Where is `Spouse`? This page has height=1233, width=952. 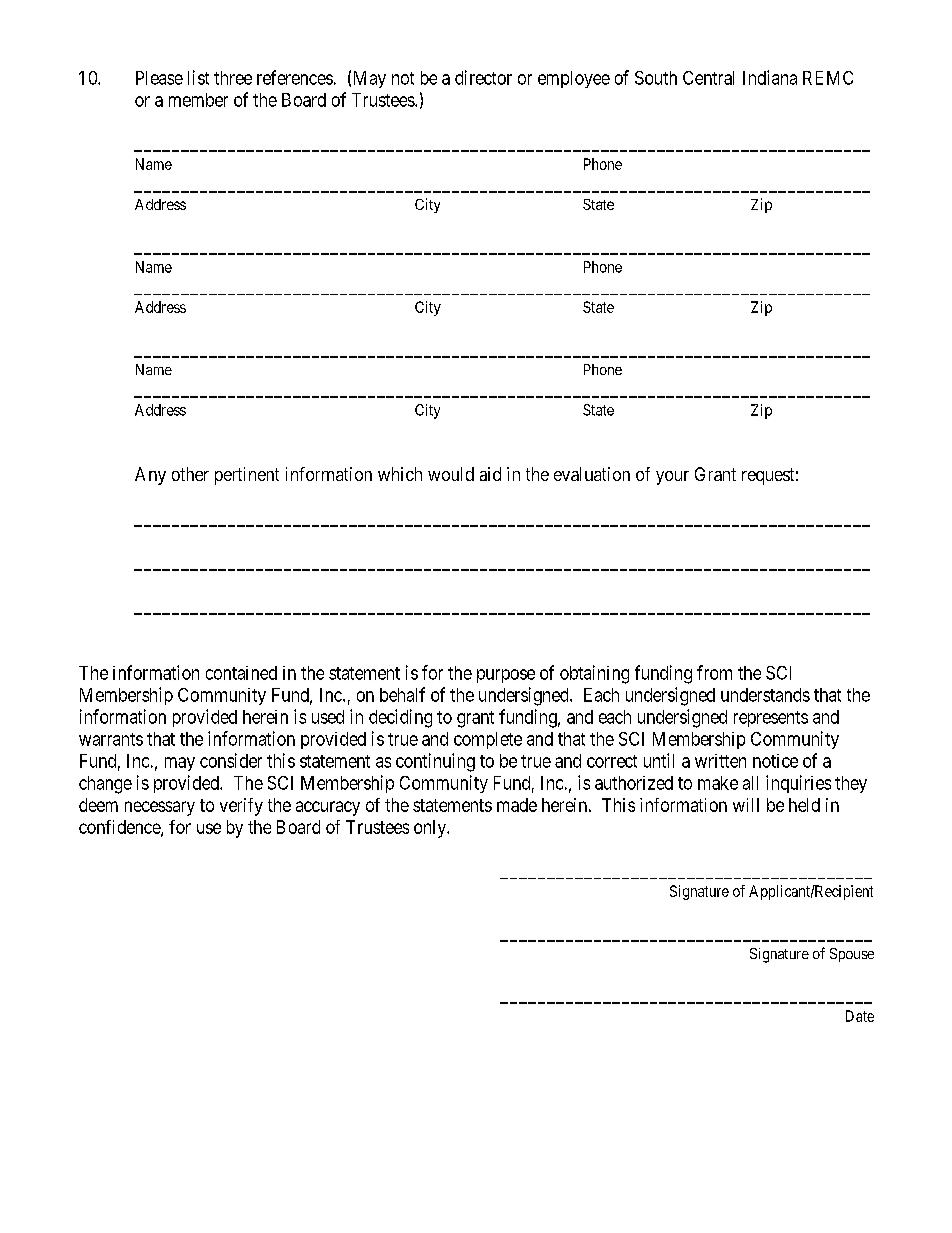 Spouse is located at coordinates (852, 955).
